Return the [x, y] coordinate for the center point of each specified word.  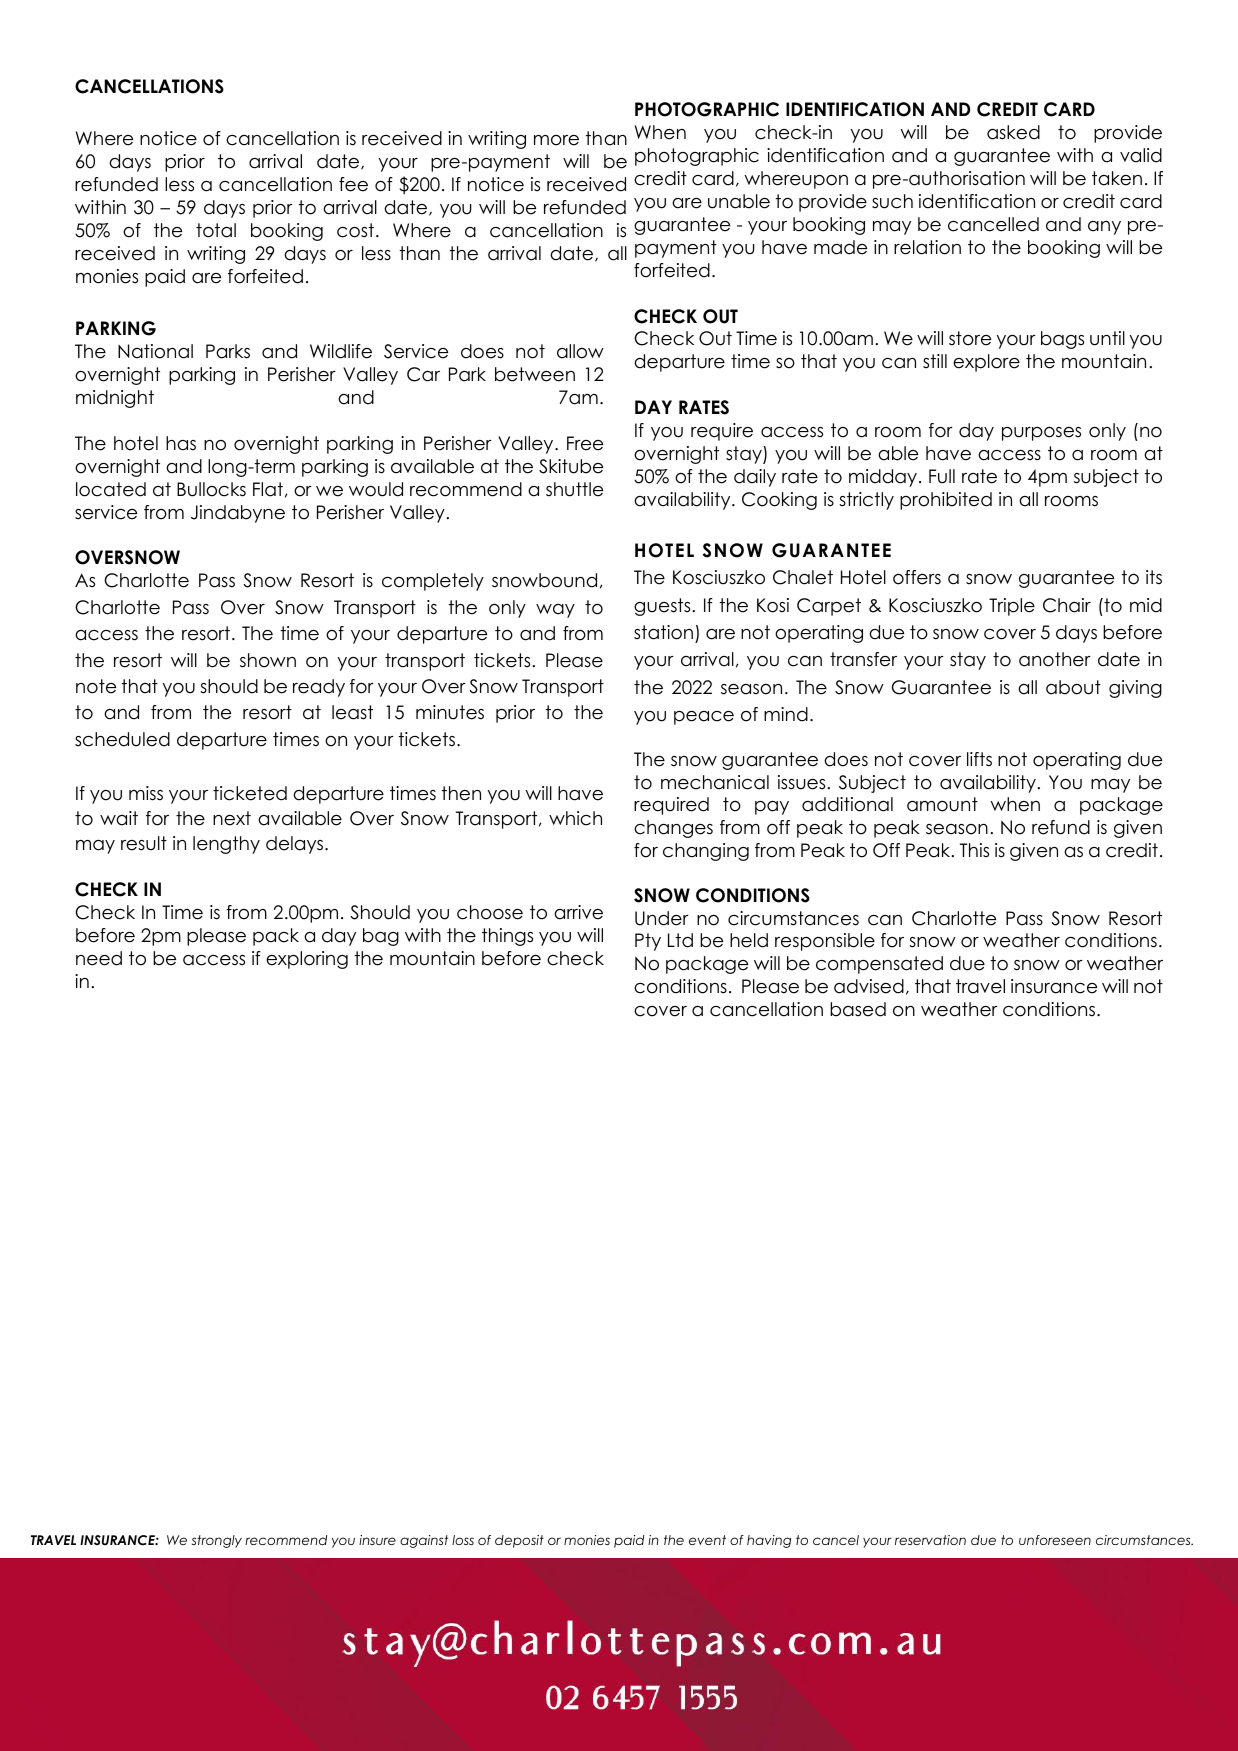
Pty [648, 942]
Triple [1012, 607]
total [216, 230]
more [556, 140]
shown [268, 660]
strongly [217, 1541]
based [858, 1009]
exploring [307, 960]
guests [662, 607]
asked [1013, 132]
